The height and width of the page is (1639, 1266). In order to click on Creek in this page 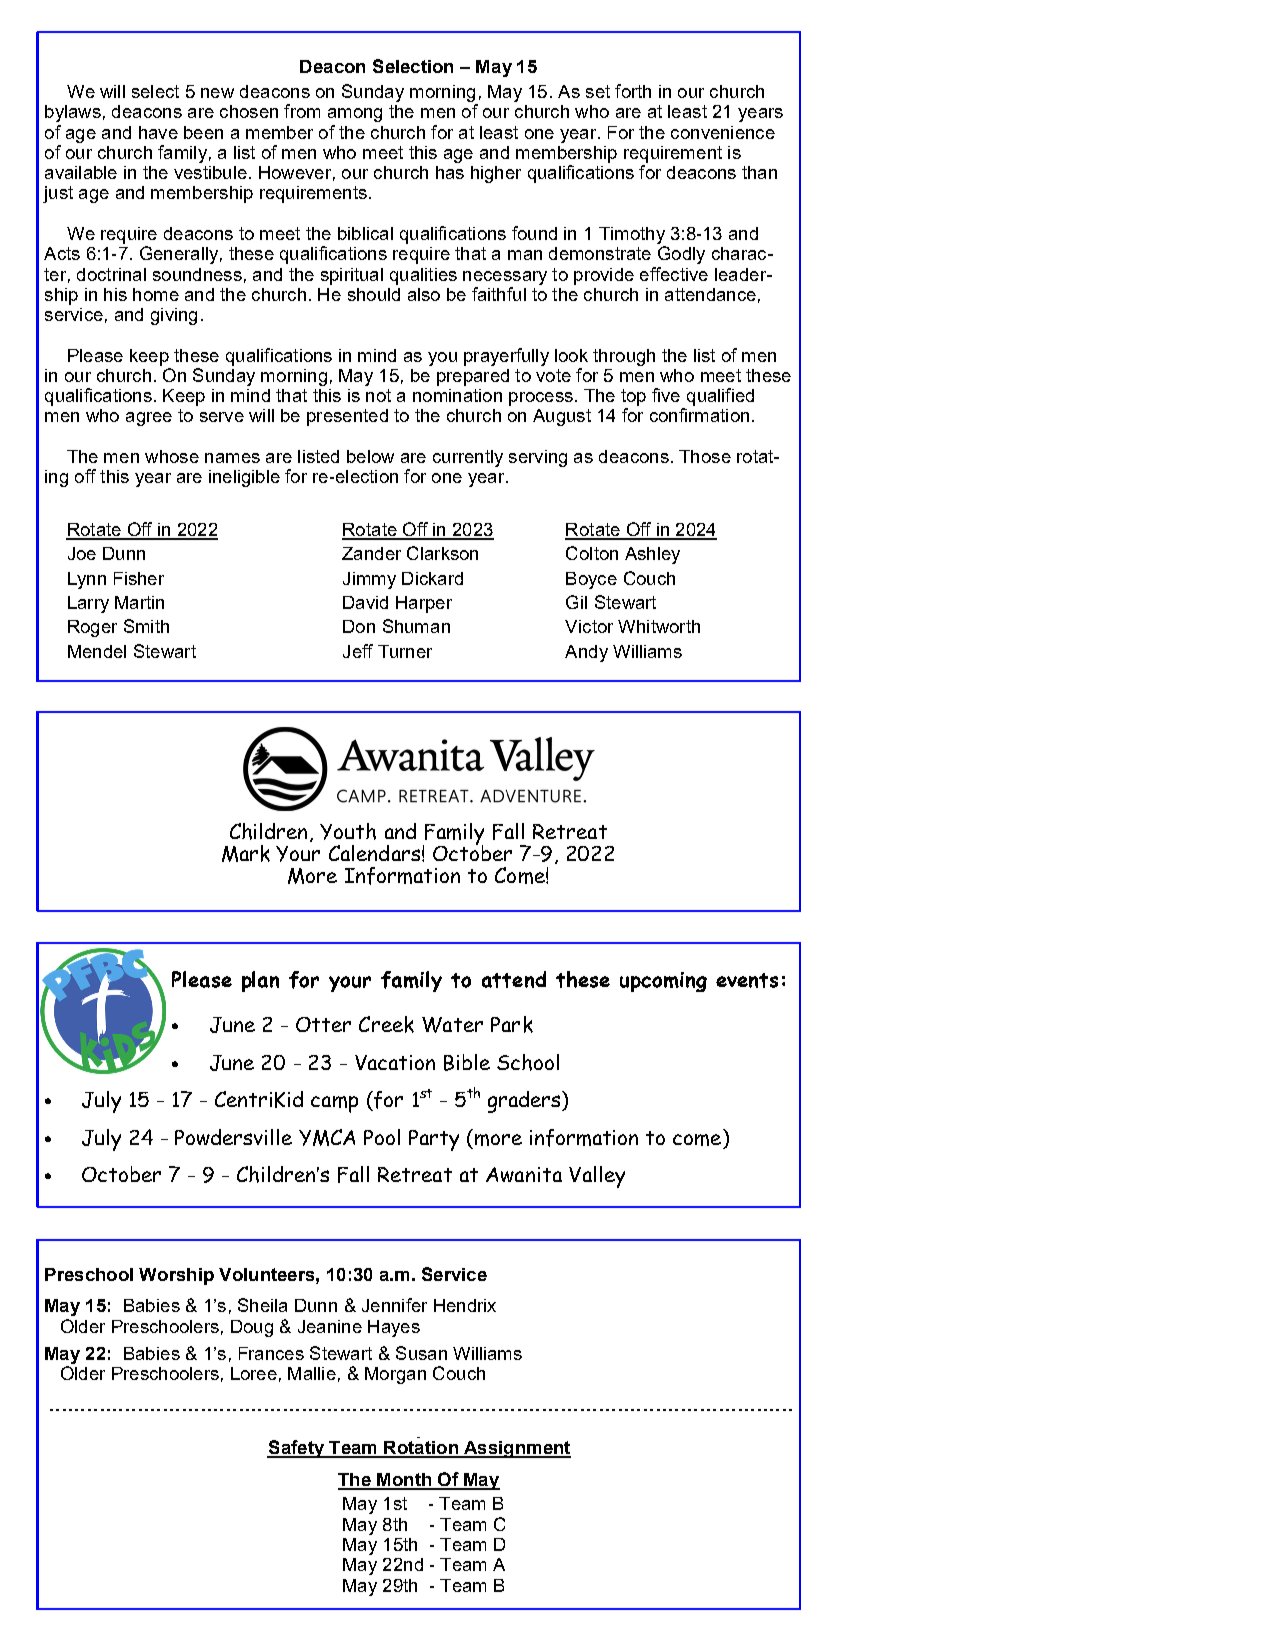, I will do `click(386, 1024)`.
